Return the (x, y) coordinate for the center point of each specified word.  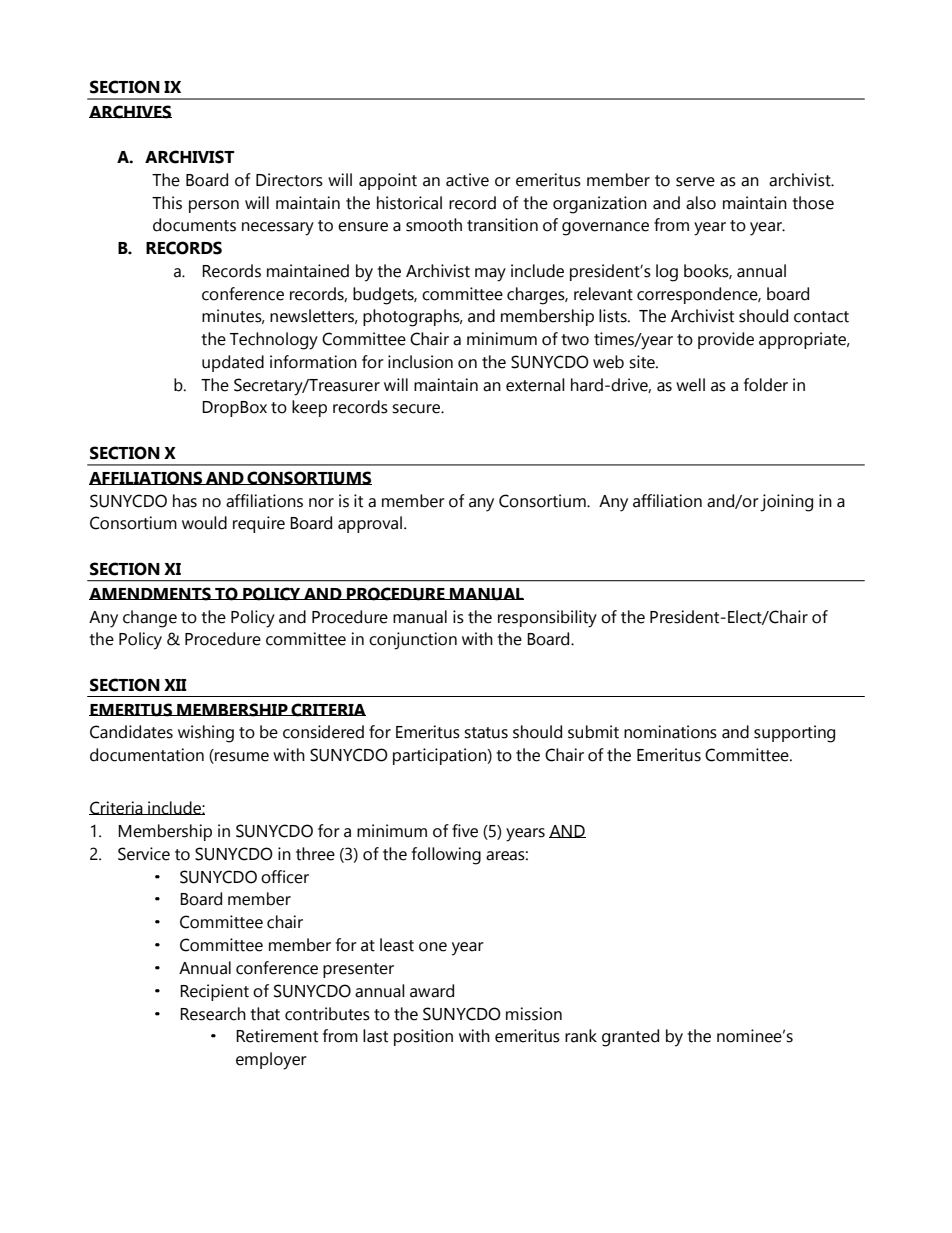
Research (213, 1014)
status (486, 733)
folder (766, 385)
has (185, 501)
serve (695, 182)
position (423, 1037)
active (467, 180)
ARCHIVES (130, 112)
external (535, 385)
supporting (794, 734)
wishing (206, 734)
